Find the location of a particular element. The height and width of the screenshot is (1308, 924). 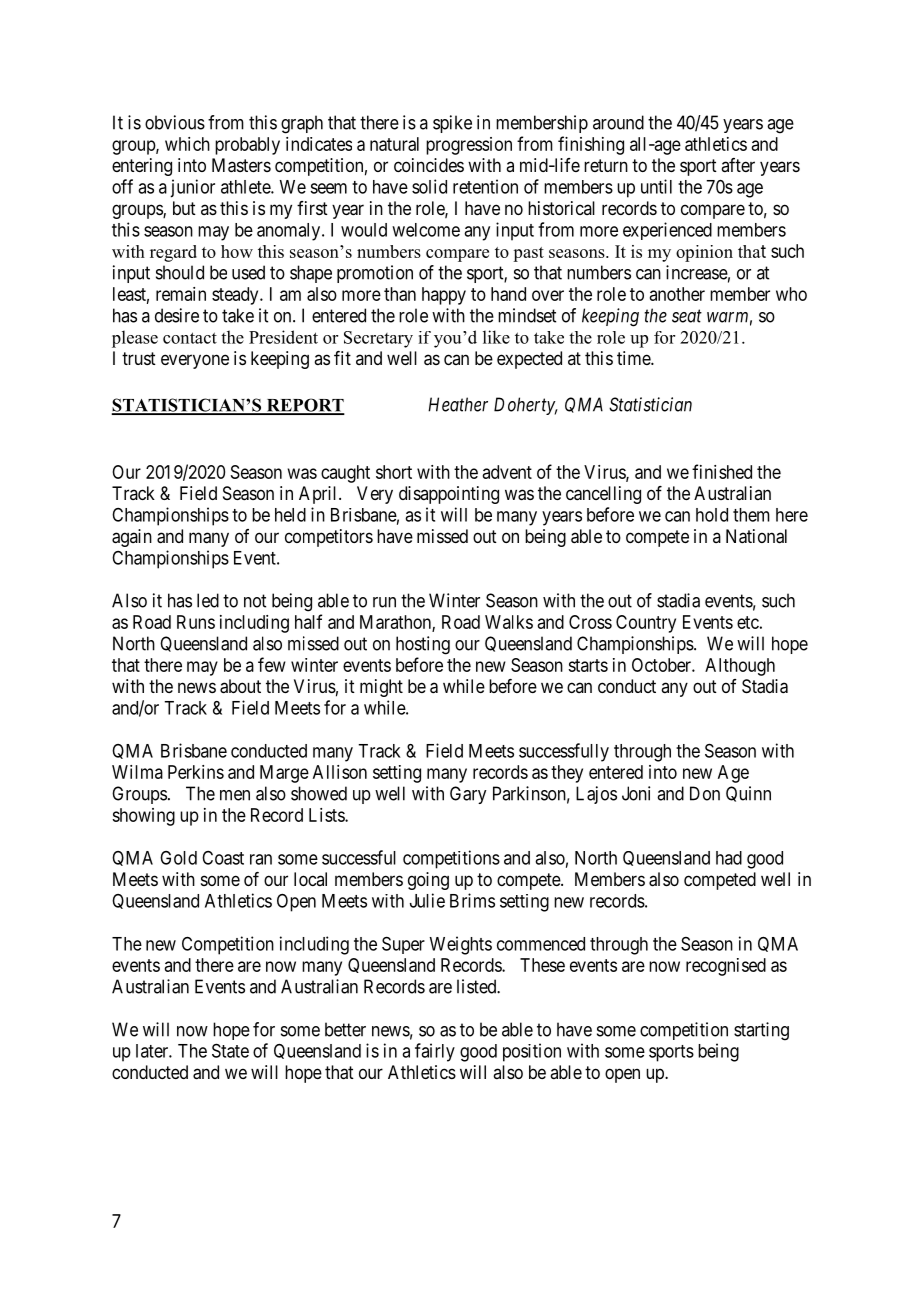

State is located at coordinates (230, 1050).
